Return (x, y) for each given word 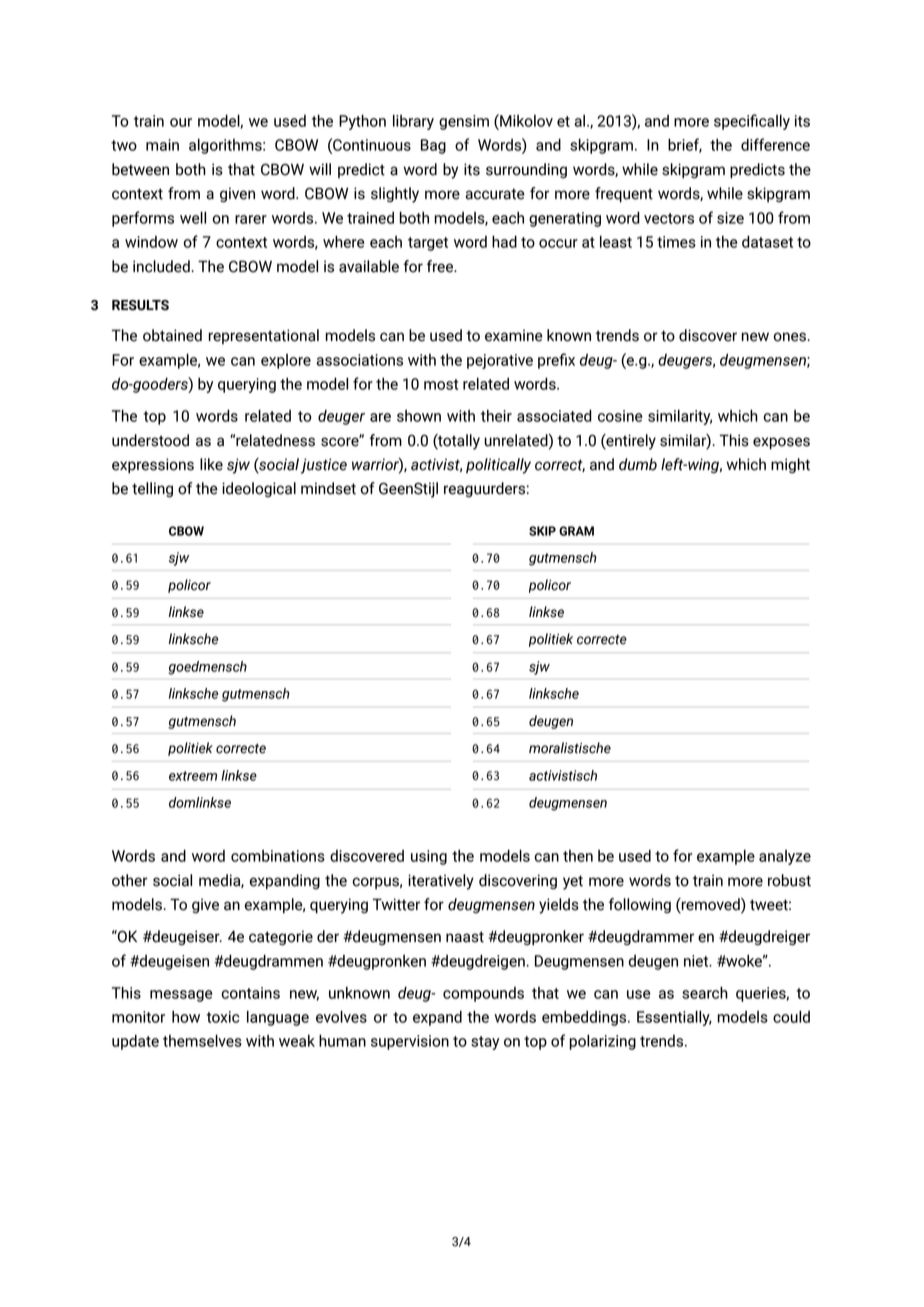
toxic (223, 1017)
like (211, 464)
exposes (781, 443)
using (429, 857)
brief (685, 145)
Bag (433, 146)
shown (419, 416)
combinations (278, 856)
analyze (785, 857)
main (162, 145)
